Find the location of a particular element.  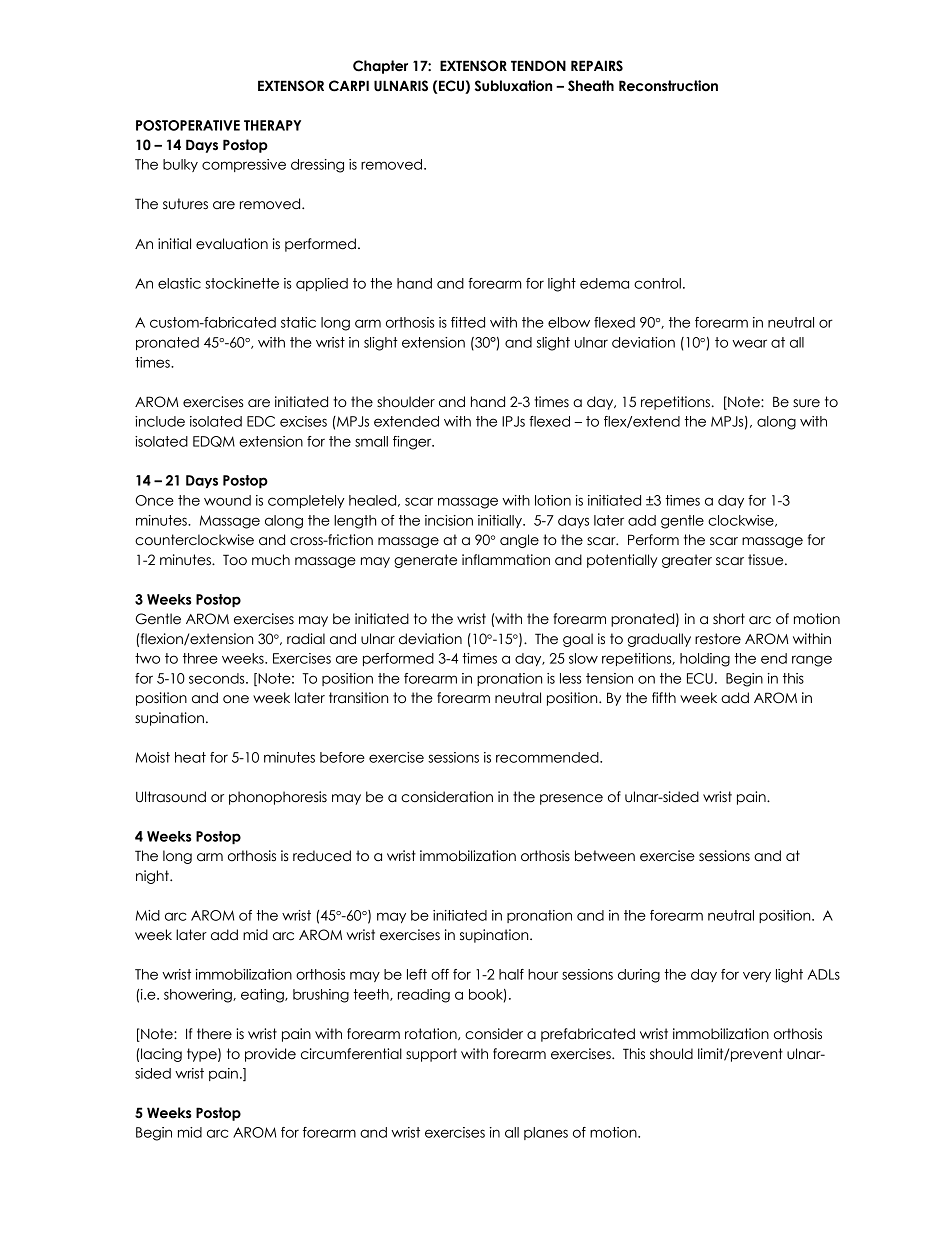

provide is located at coordinates (270, 1055).
